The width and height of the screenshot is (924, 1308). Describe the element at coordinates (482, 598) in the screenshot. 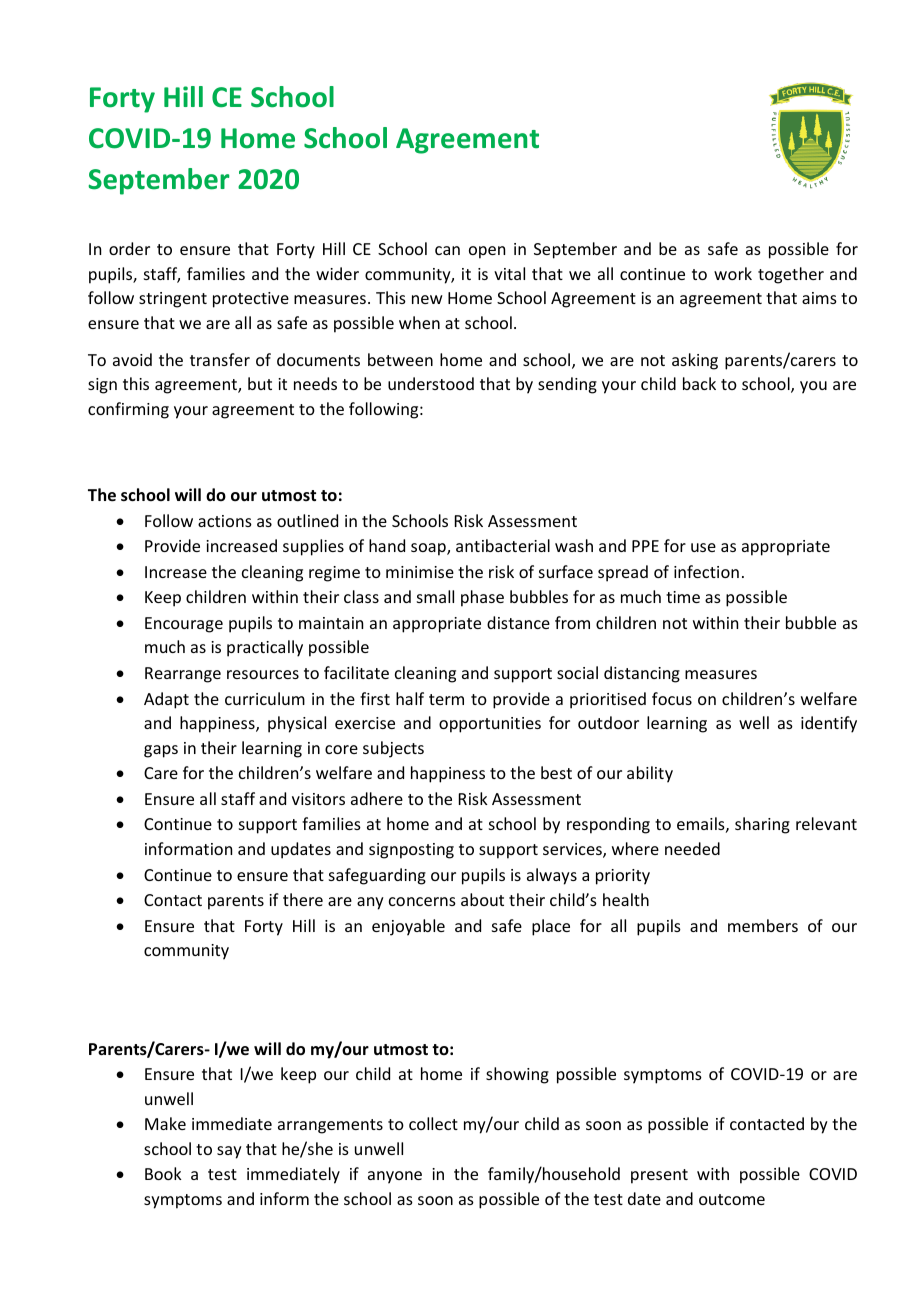

I see `phase` at that location.
